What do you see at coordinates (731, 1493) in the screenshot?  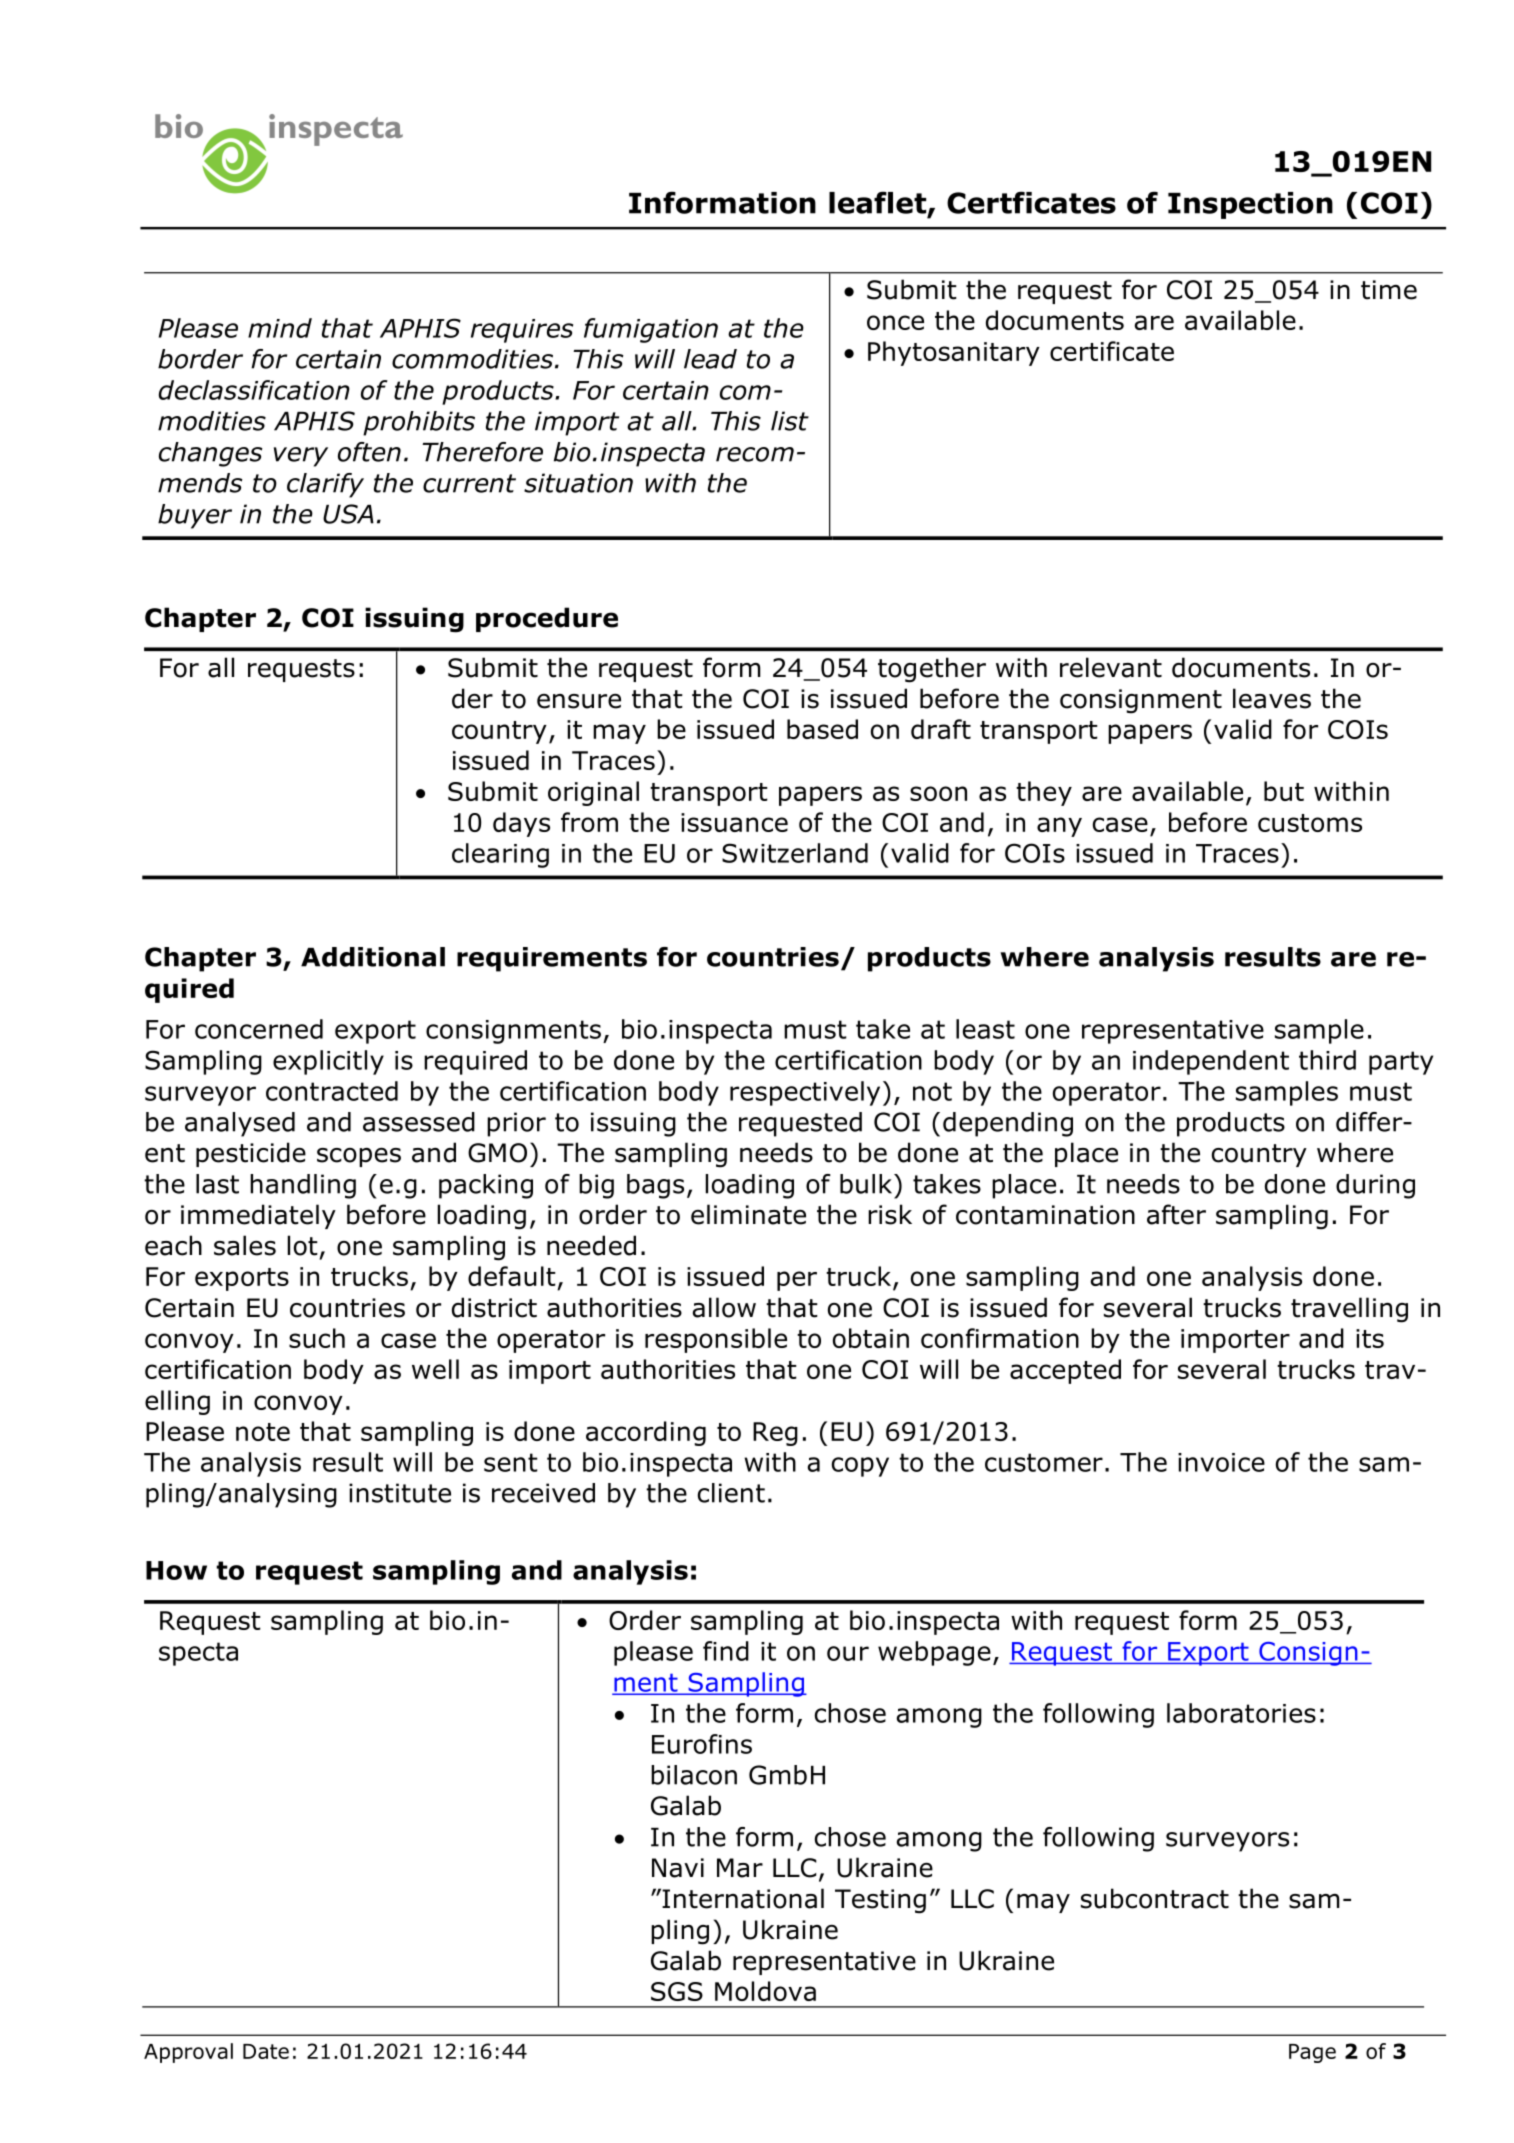 I see `client` at bounding box center [731, 1493].
